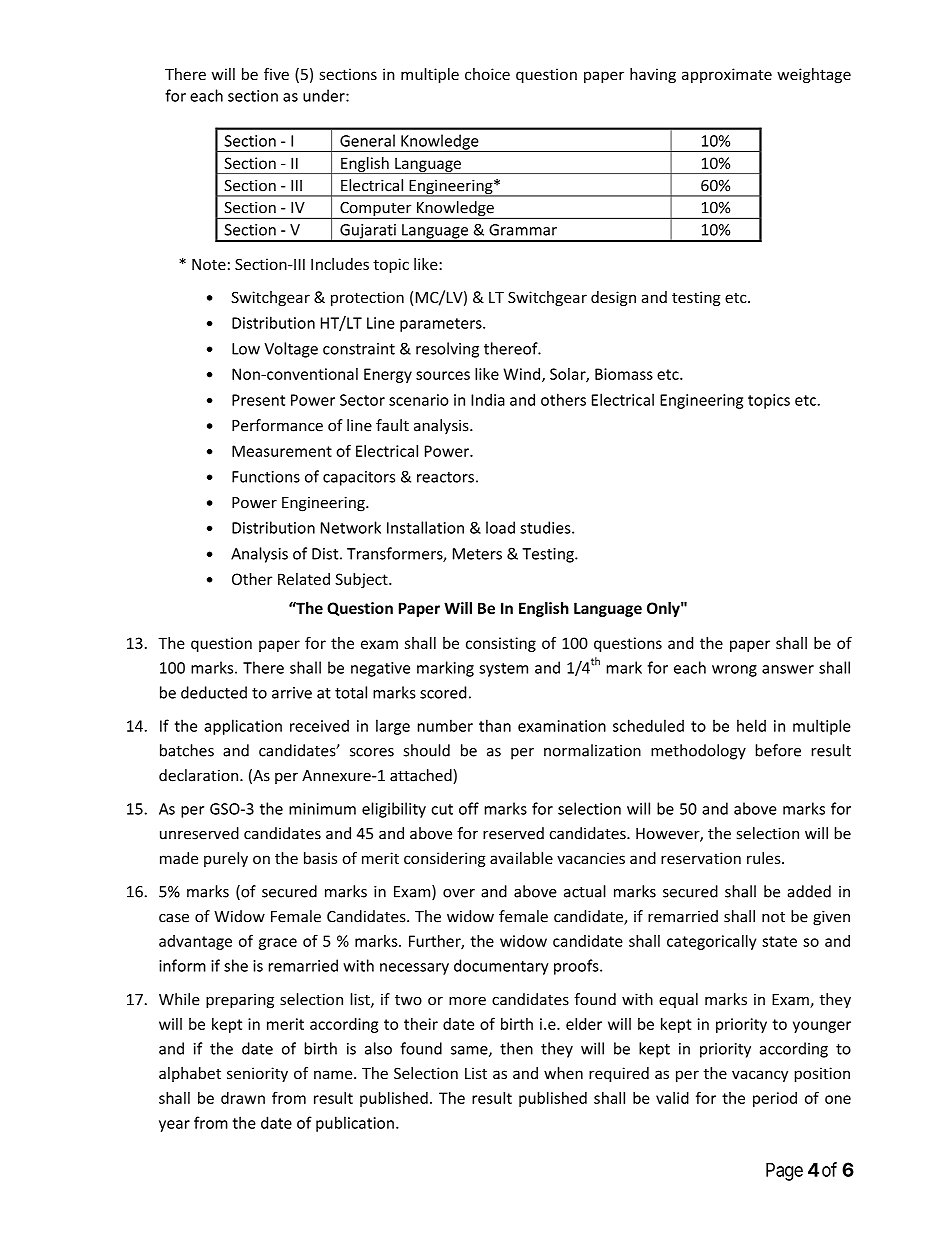 The height and width of the document is (1233, 952). Describe the element at coordinates (727, 75) in the document. I see `approximate` at that location.
